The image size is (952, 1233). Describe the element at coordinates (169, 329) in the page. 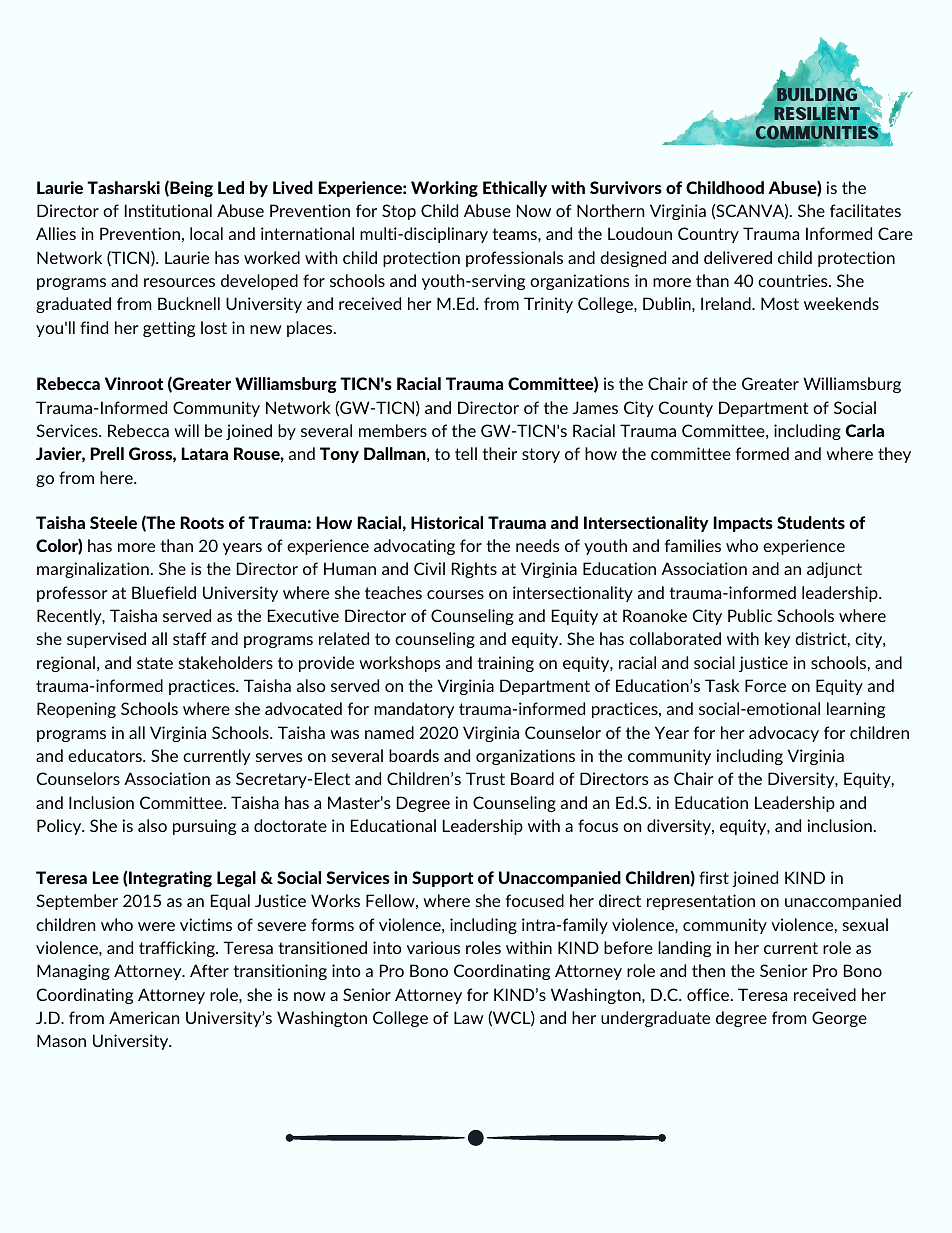

I see `getting` at that location.
